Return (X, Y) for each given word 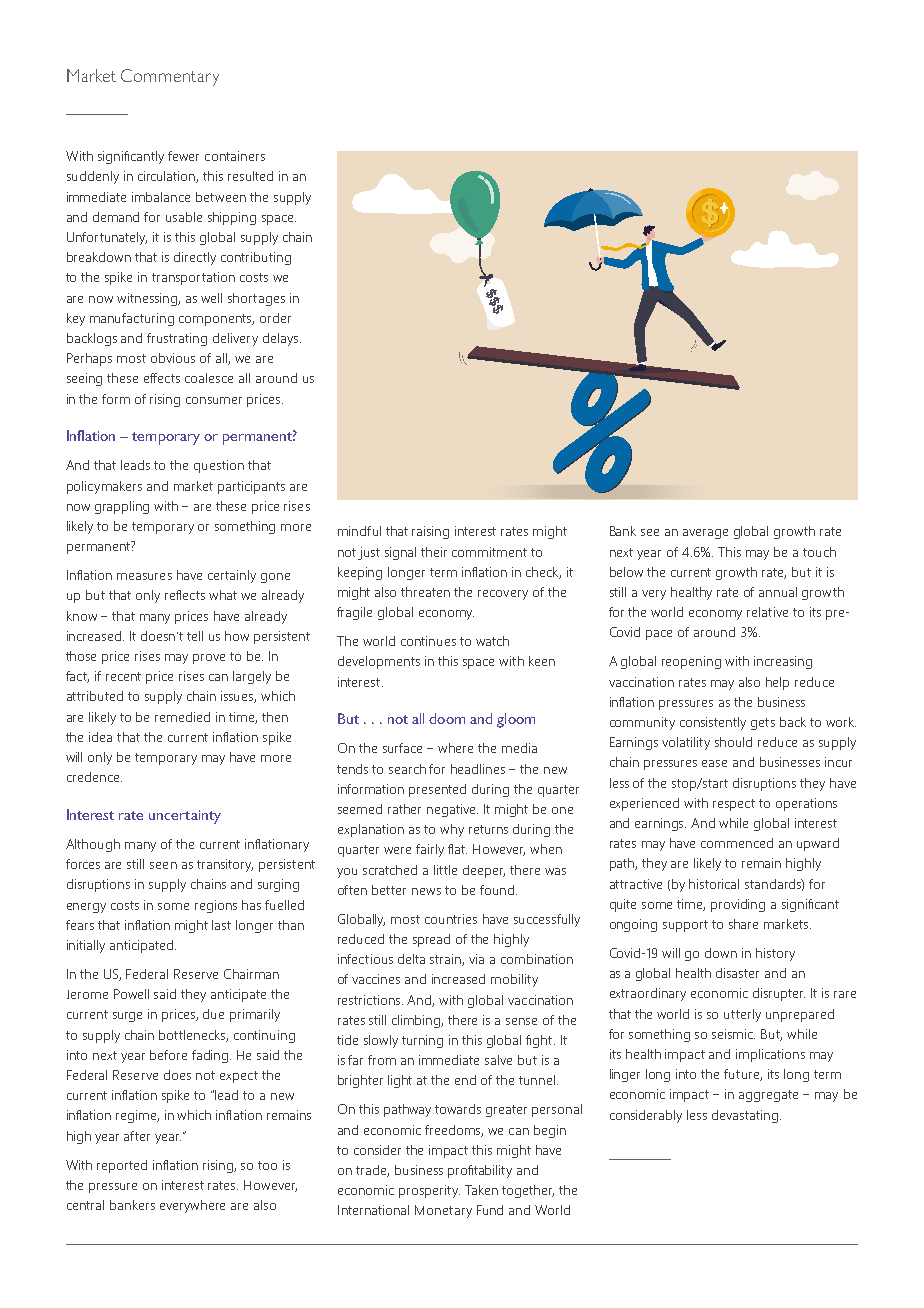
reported (122, 1166)
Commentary (170, 77)
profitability (480, 1171)
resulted (250, 176)
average (705, 534)
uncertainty (185, 817)
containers (235, 156)
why (452, 830)
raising (430, 532)
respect (734, 805)
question (219, 466)
